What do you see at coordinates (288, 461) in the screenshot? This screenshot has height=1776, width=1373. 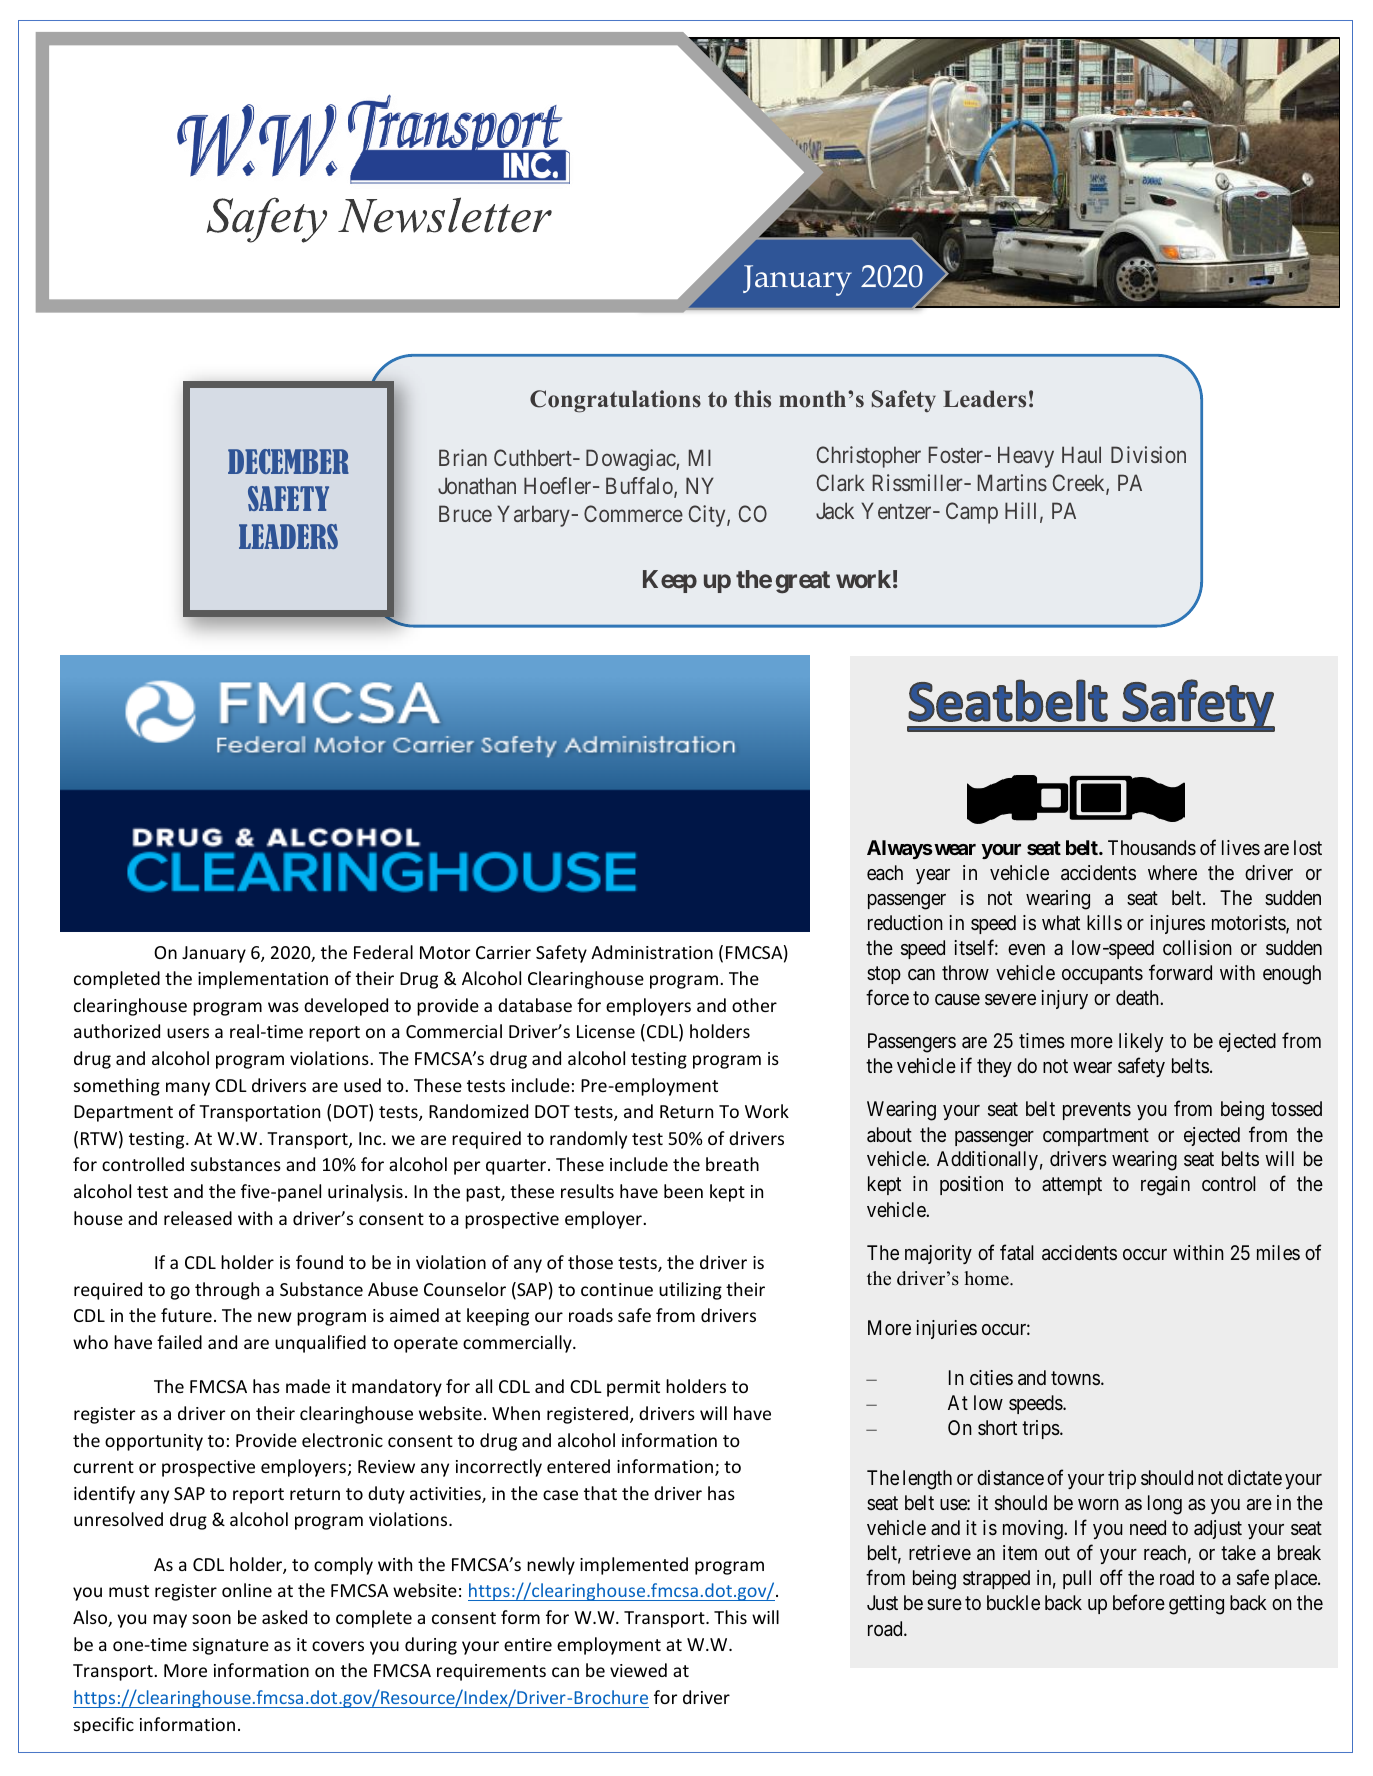 I see `DECEMBER` at bounding box center [288, 461].
